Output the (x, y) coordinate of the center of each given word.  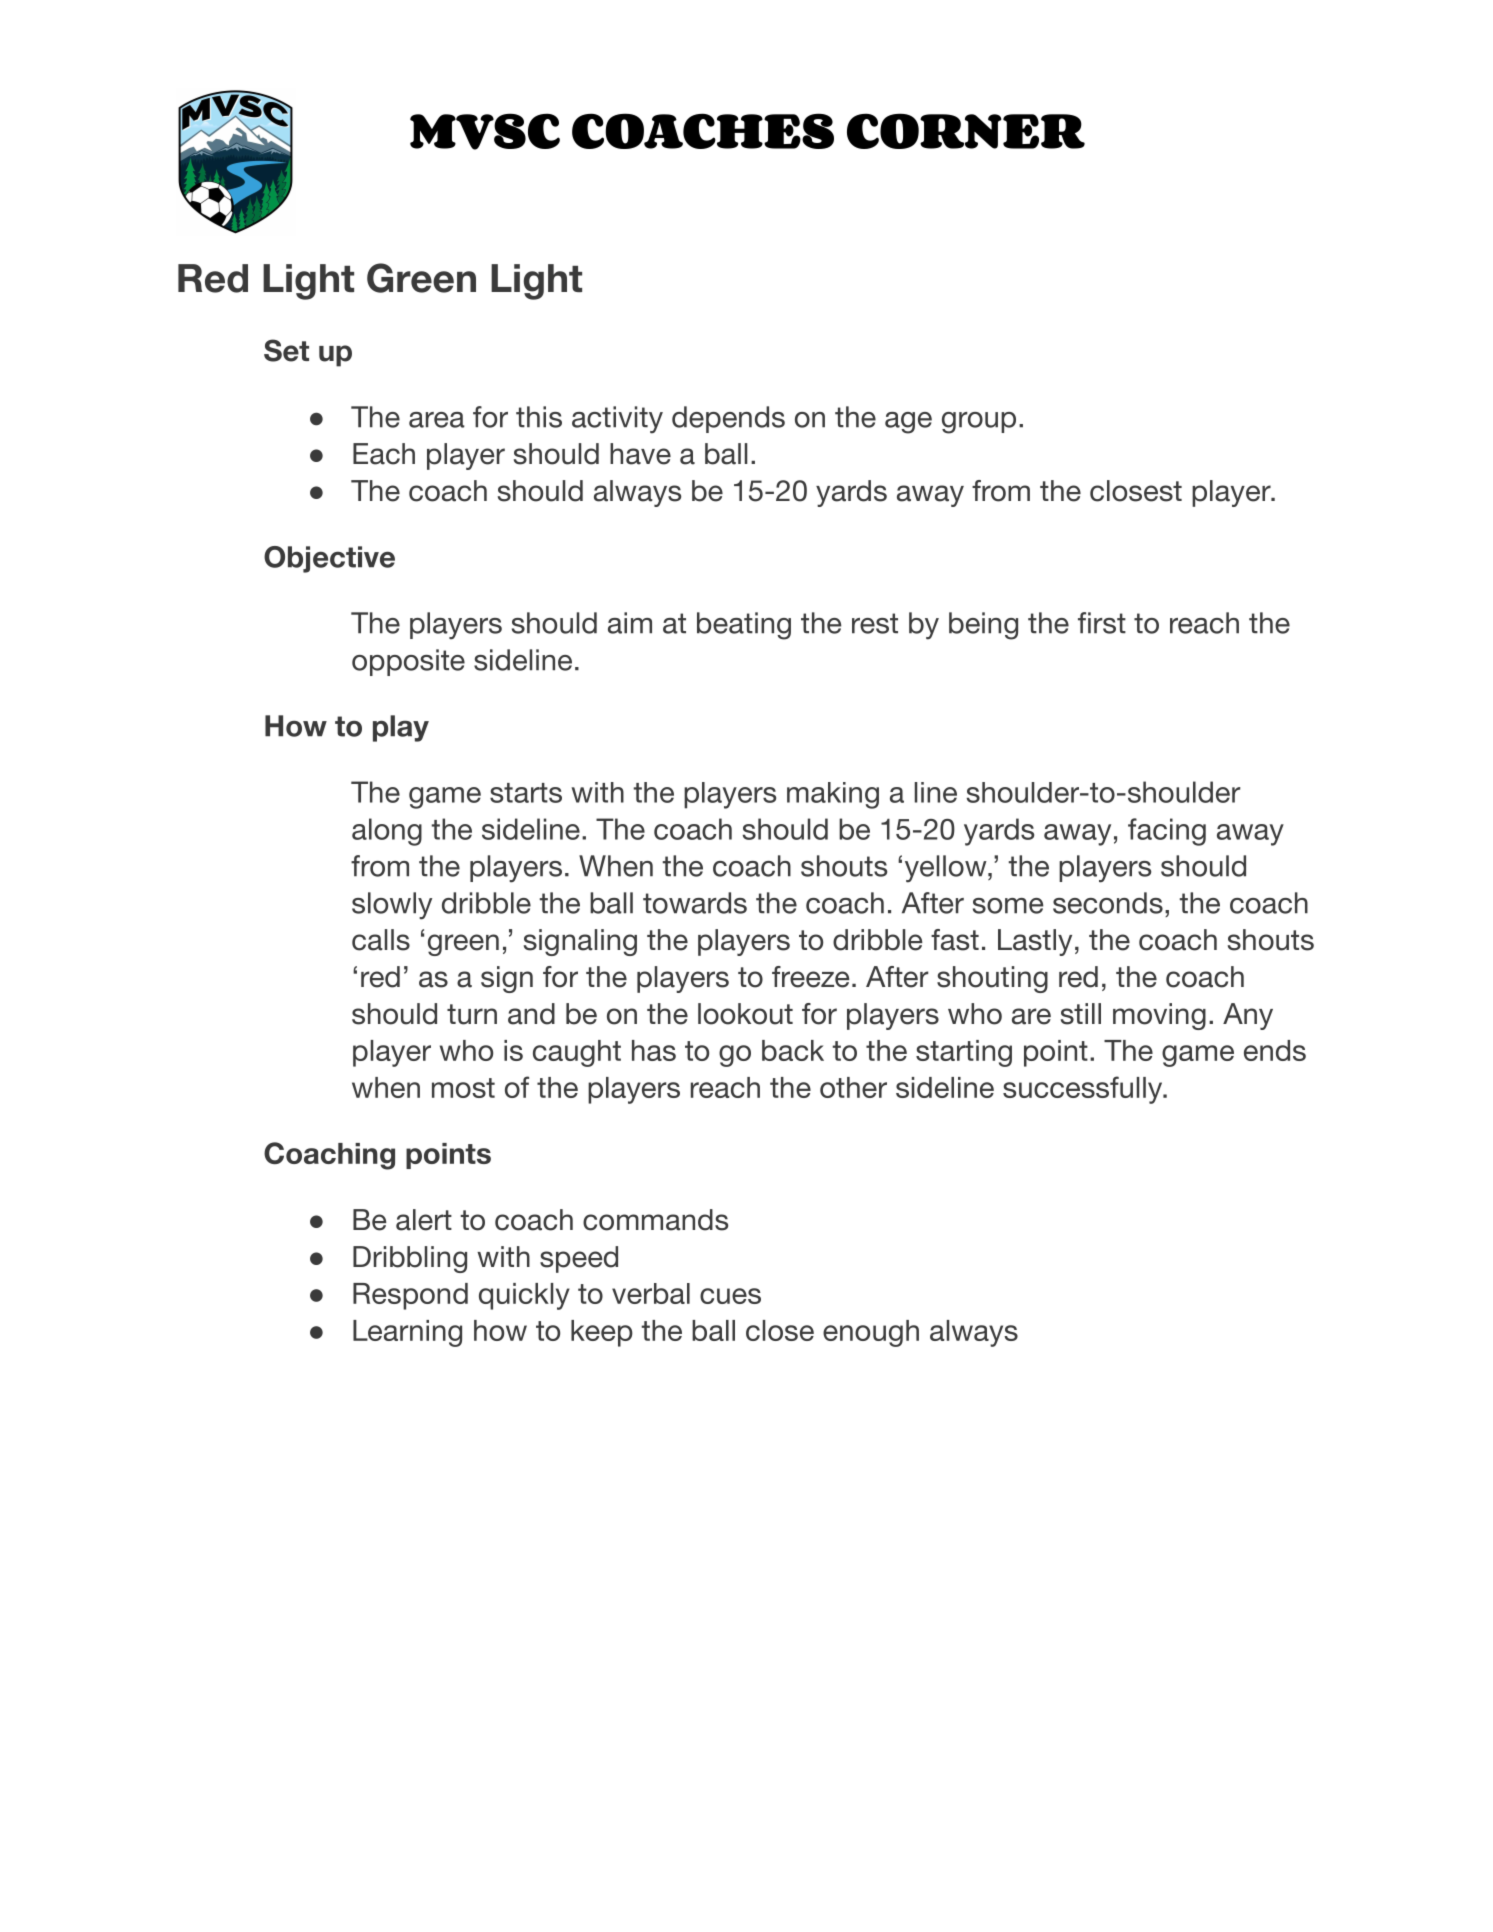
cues (730, 1296)
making (833, 795)
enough (871, 1333)
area (437, 420)
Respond (410, 1296)
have (640, 454)
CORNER (966, 131)
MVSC (485, 131)
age (908, 423)
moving (1159, 1016)
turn (472, 1014)
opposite (408, 662)
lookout (745, 1014)
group (979, 423)
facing (1167, 832)
